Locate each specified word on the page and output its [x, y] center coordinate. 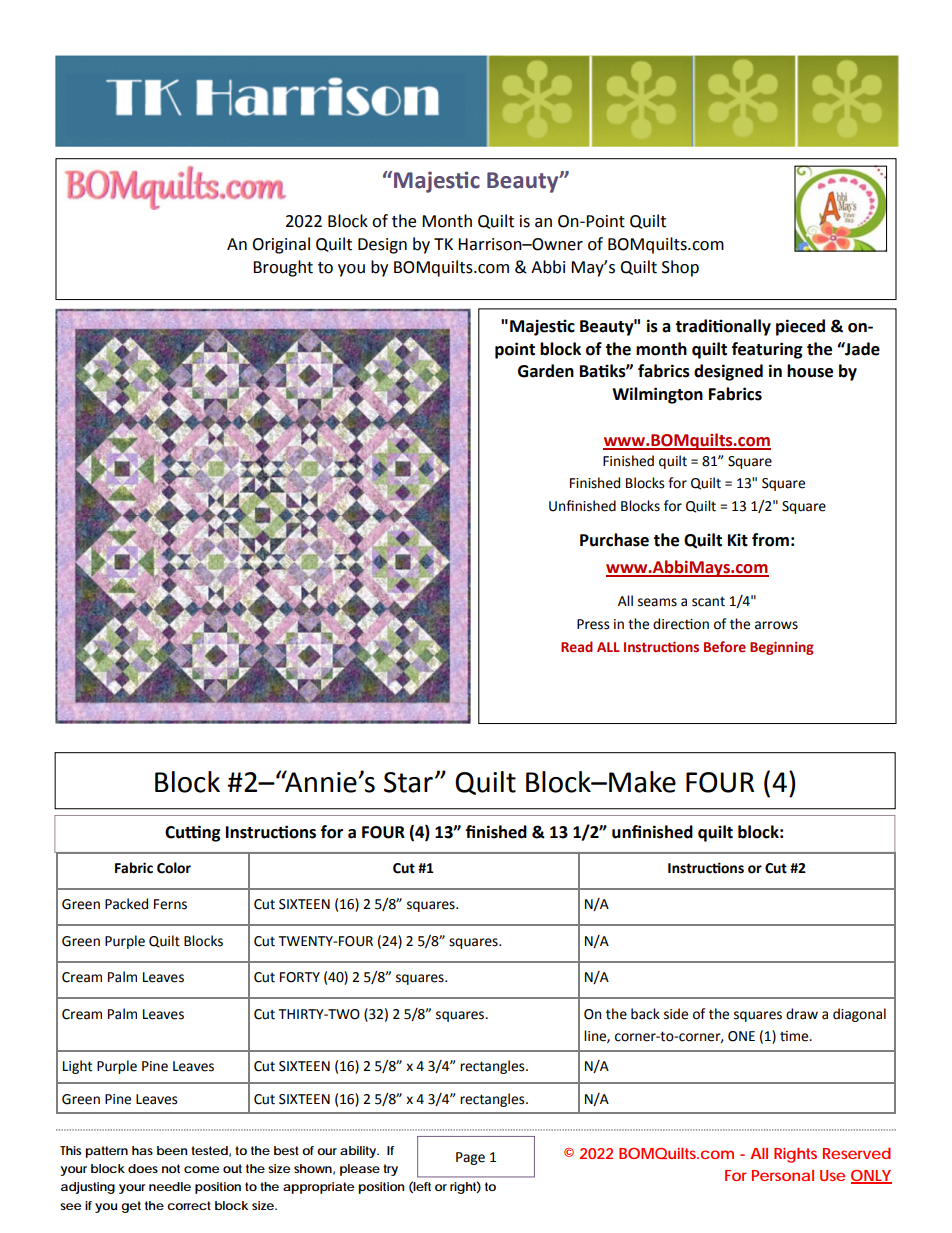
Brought [283, 268]
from [770, 540]
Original [281, 245]
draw [802, 1014]
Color [174, 868]
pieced [800, 327]
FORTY [300, 977]
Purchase [614, 540]
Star [408, 782]
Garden [546, 371]
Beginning [782, 648]
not [171, 1168]
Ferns [170, 904]
